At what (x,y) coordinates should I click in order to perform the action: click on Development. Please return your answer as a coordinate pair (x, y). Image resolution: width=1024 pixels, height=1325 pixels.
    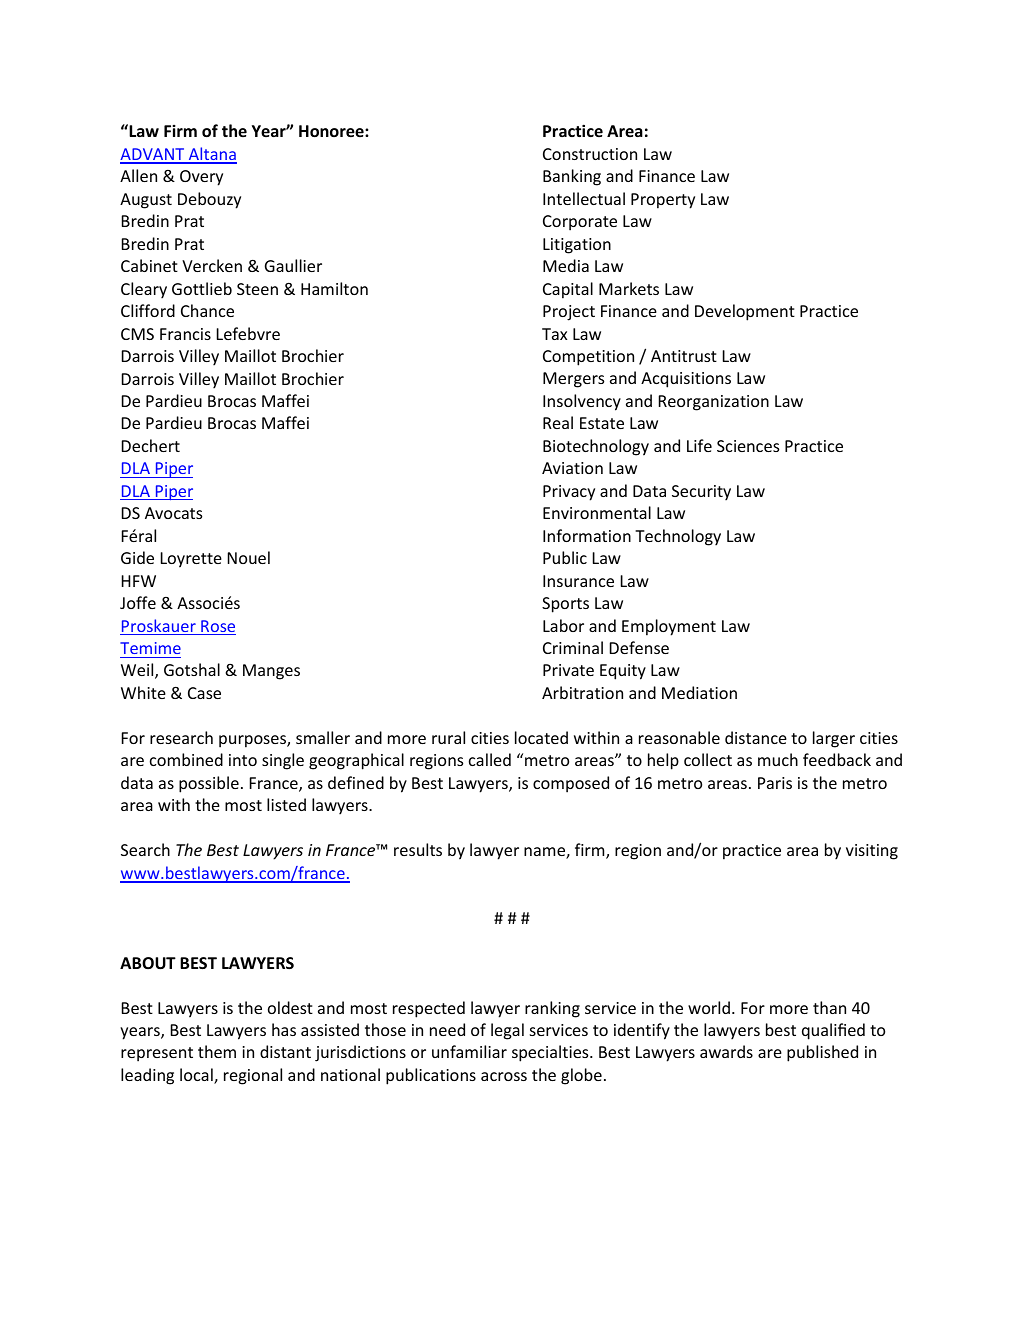
    Looking at the image, I should click on (745, 312).
